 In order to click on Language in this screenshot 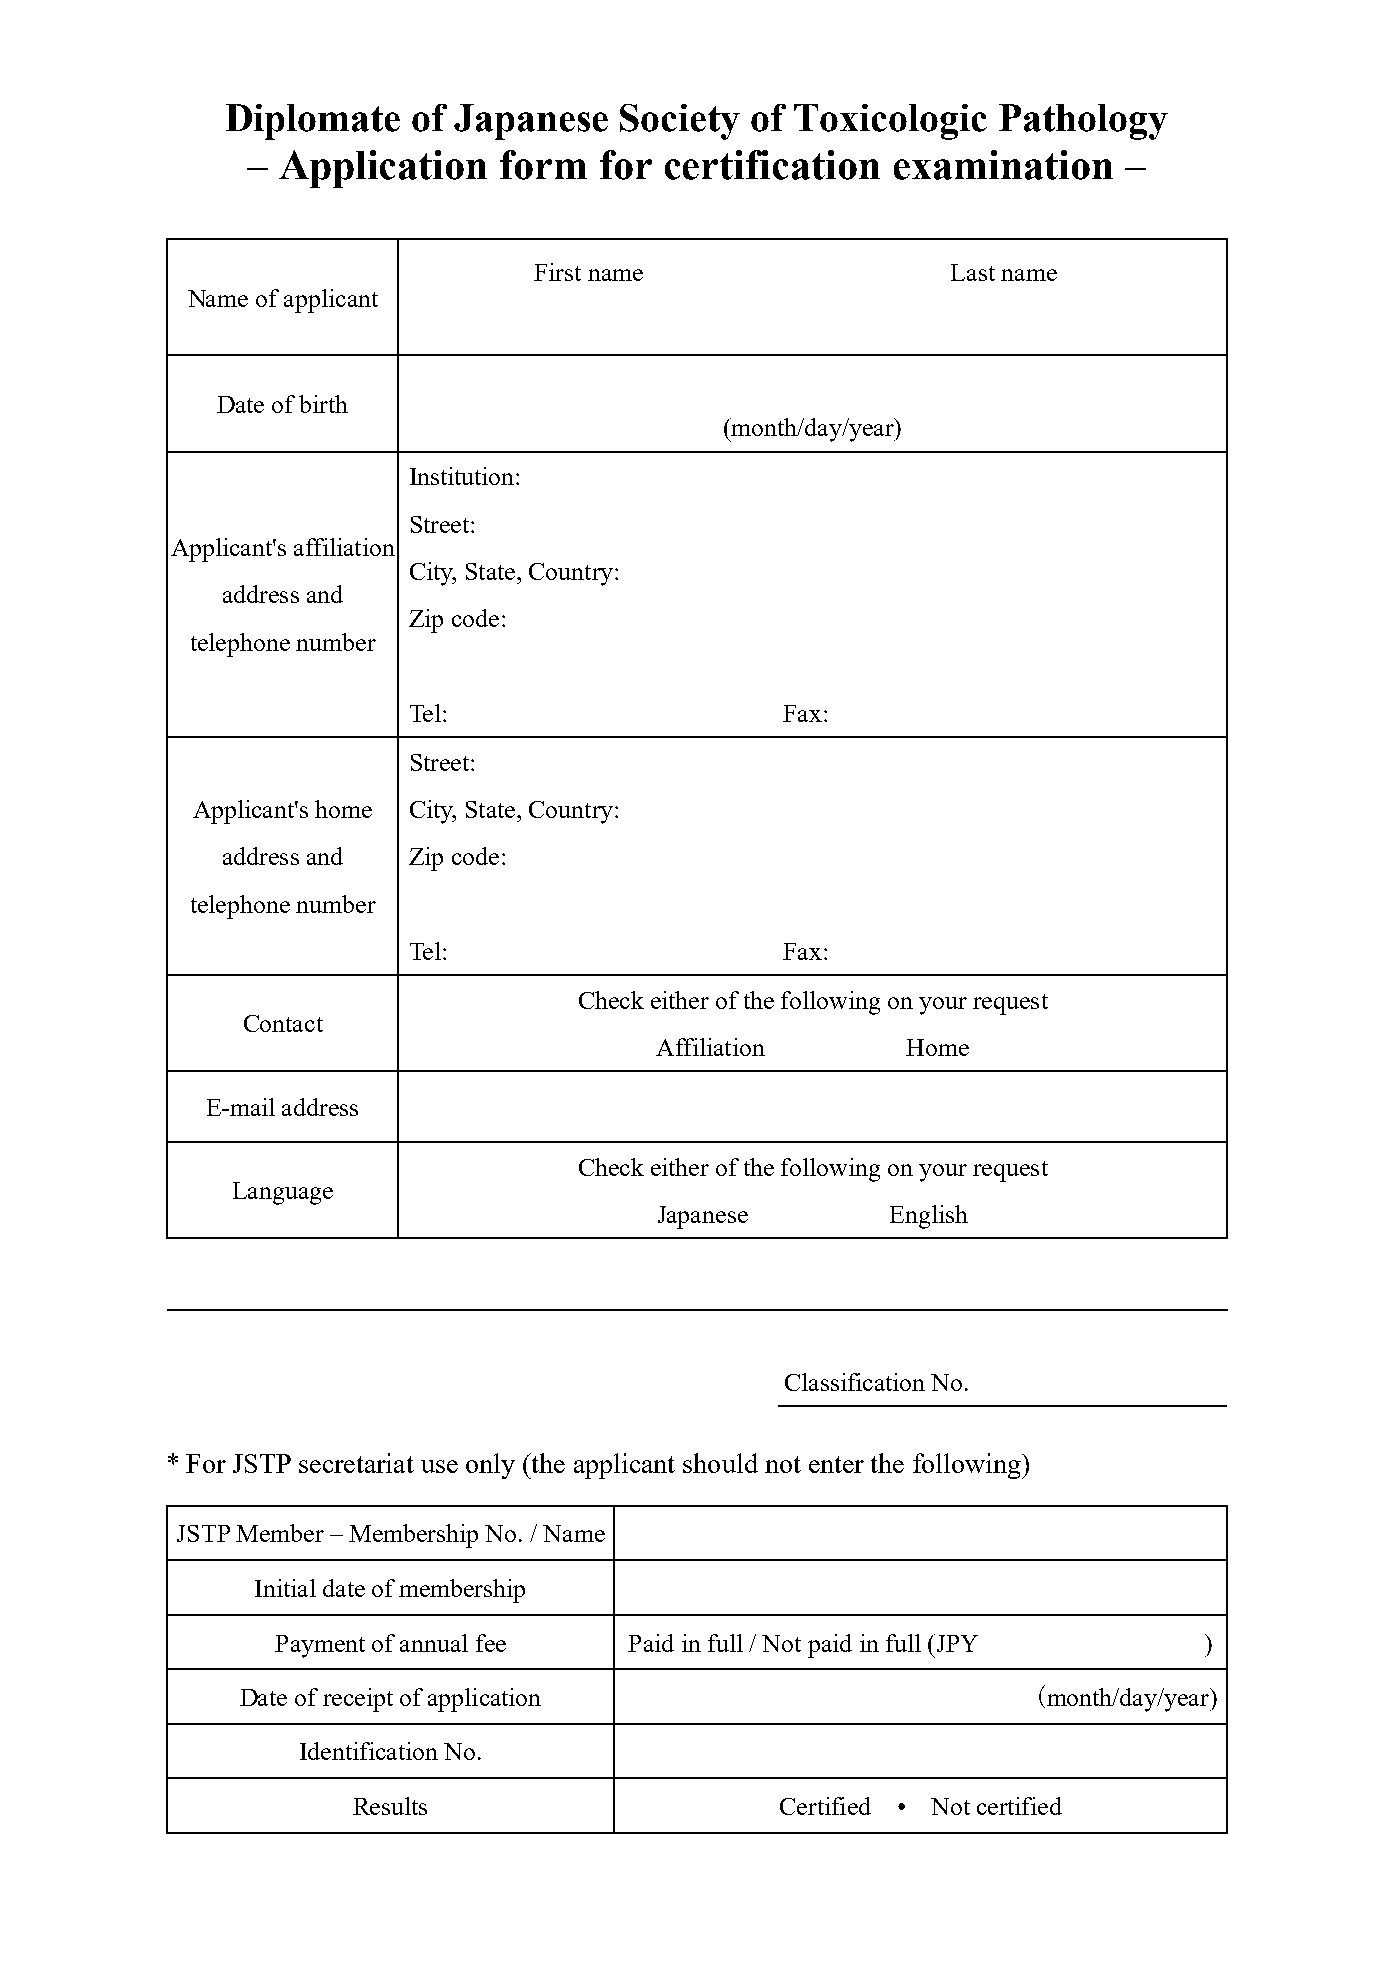, I will do `click(283, 1193)`.
